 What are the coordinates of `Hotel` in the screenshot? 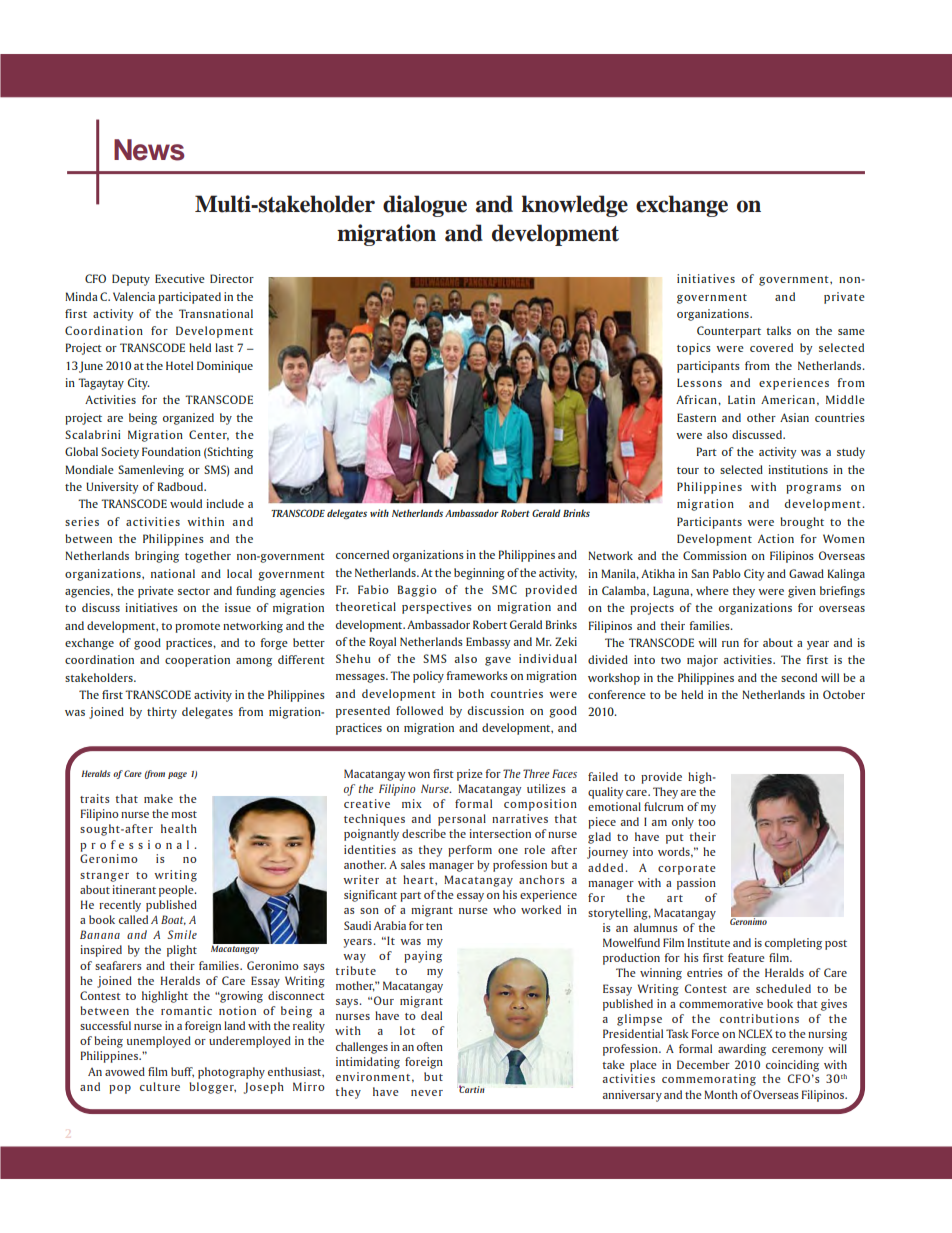 It's located at (179, 365).
